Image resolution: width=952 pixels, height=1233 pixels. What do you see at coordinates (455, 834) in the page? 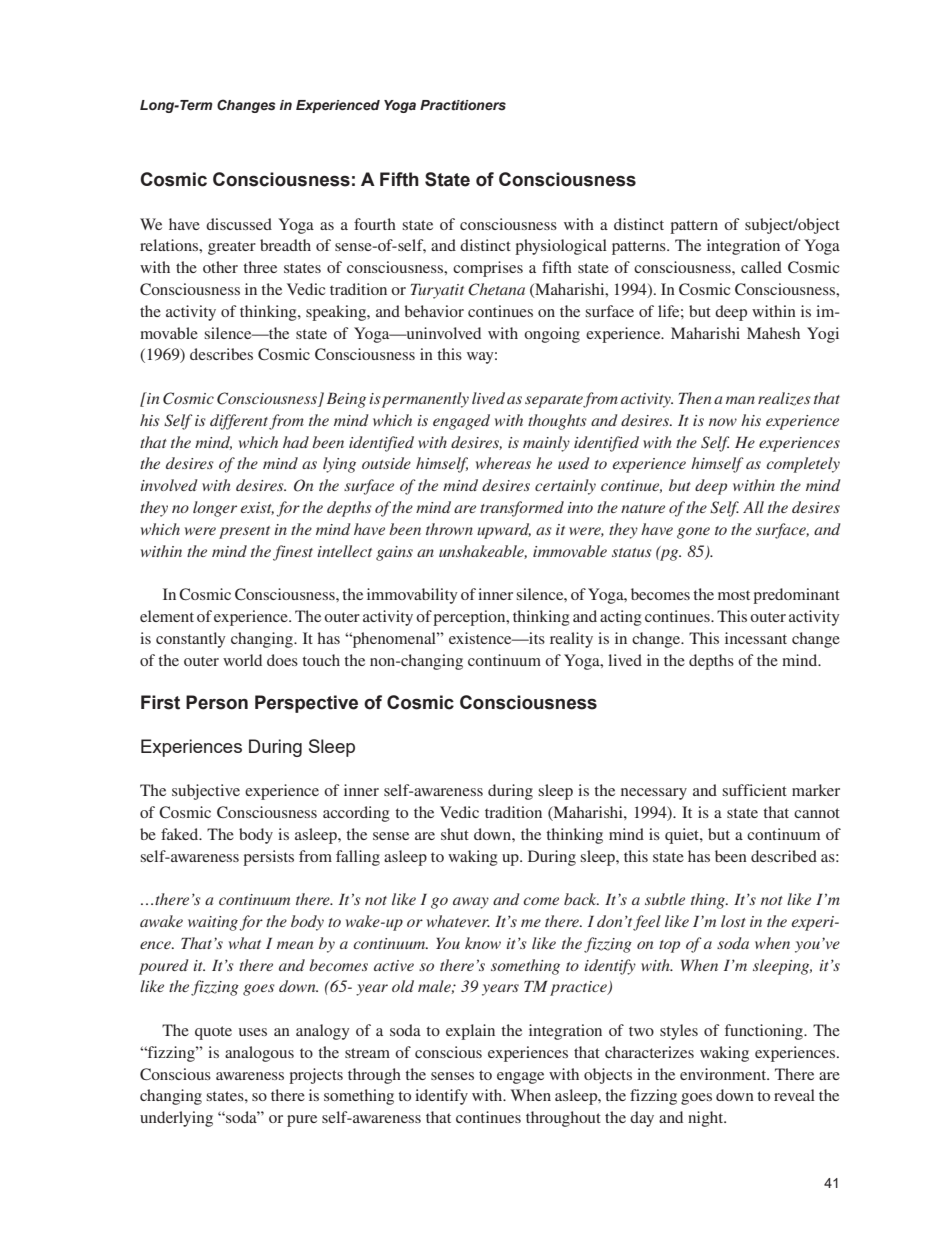
I see `shut` at bounding box center [455, 834].
